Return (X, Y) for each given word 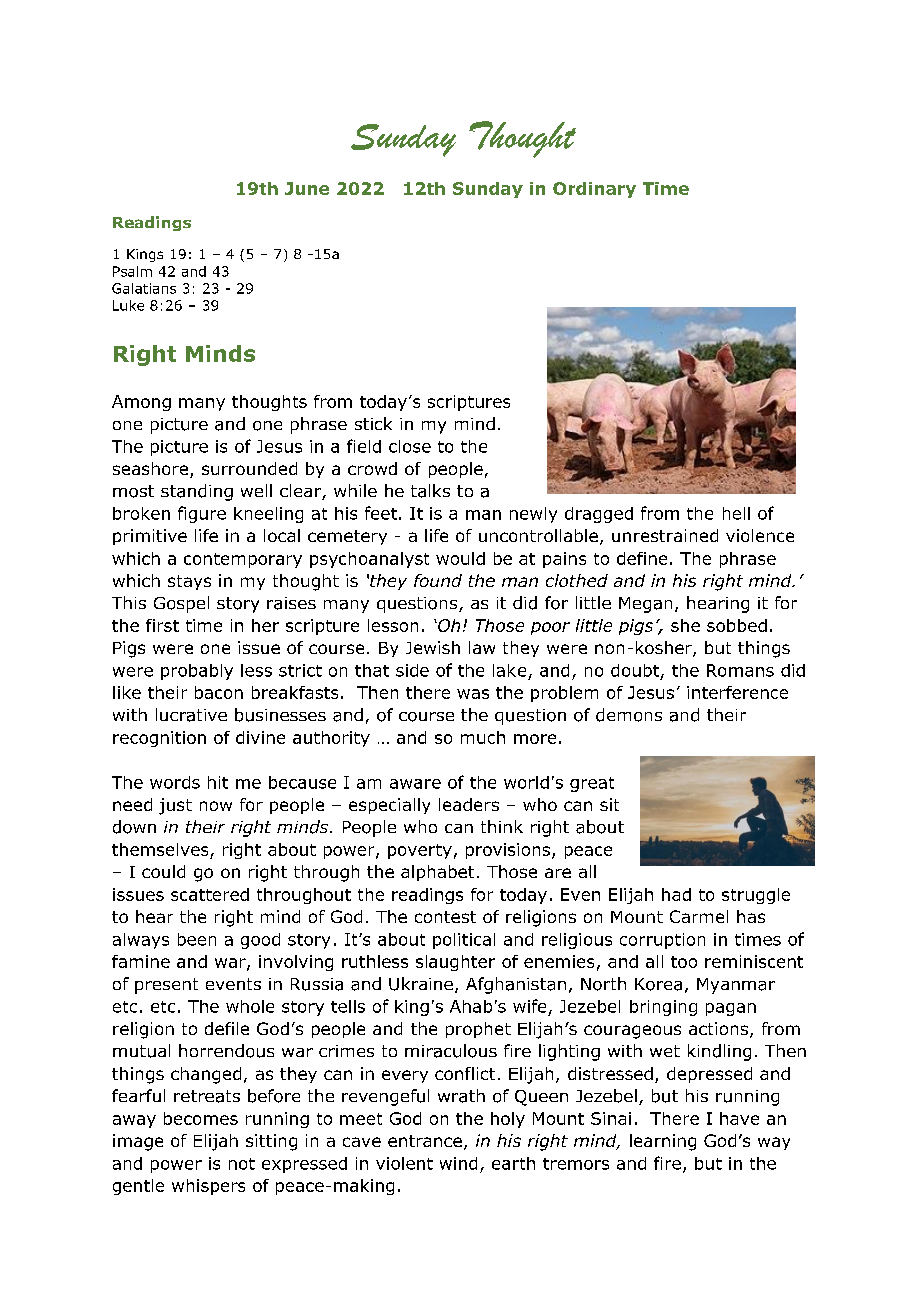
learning (663, 1142)
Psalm (132, 271)
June (307, 188)
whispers (208, 1187)
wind (458, 1163)
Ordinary (594, 190)
